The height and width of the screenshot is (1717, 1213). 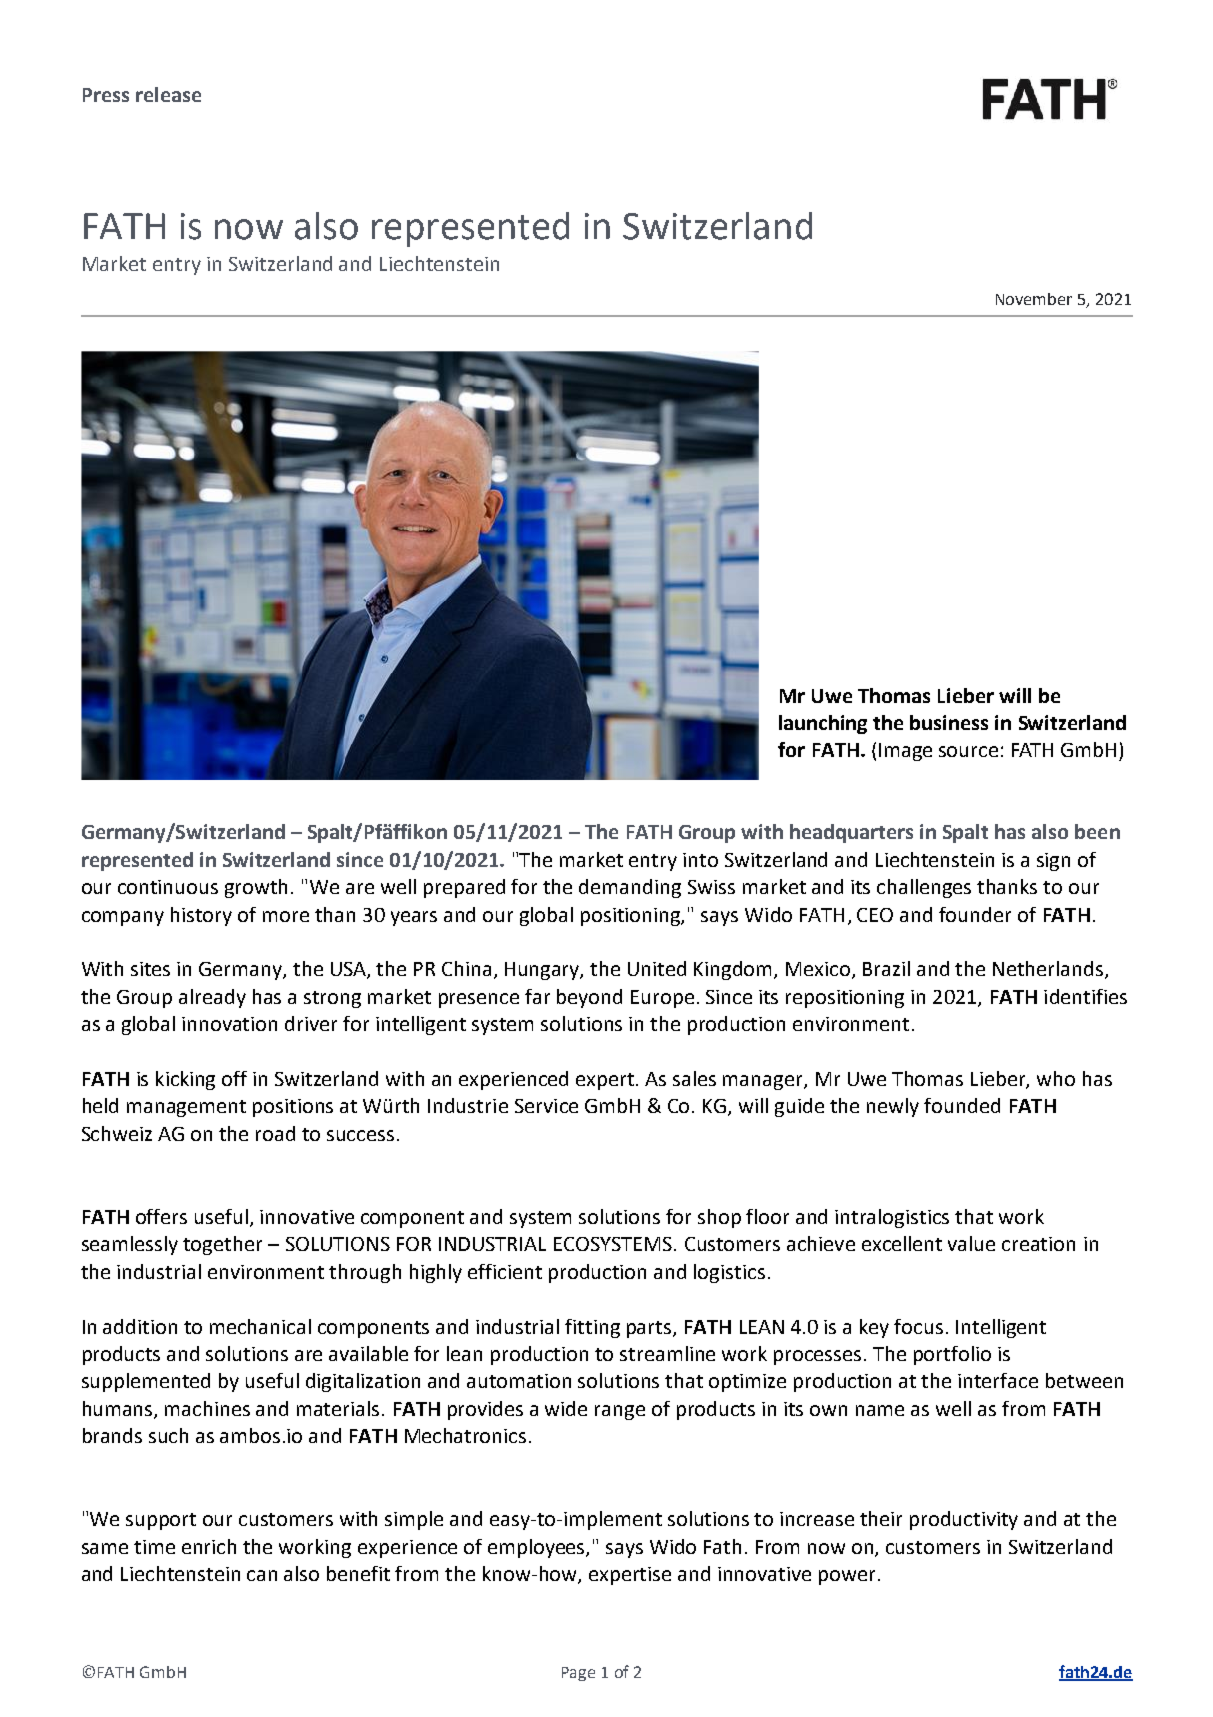 What do you see at coordinates (578, 1674) in the screenshot?
I see `Page` at bounding box center [578, 1674].
